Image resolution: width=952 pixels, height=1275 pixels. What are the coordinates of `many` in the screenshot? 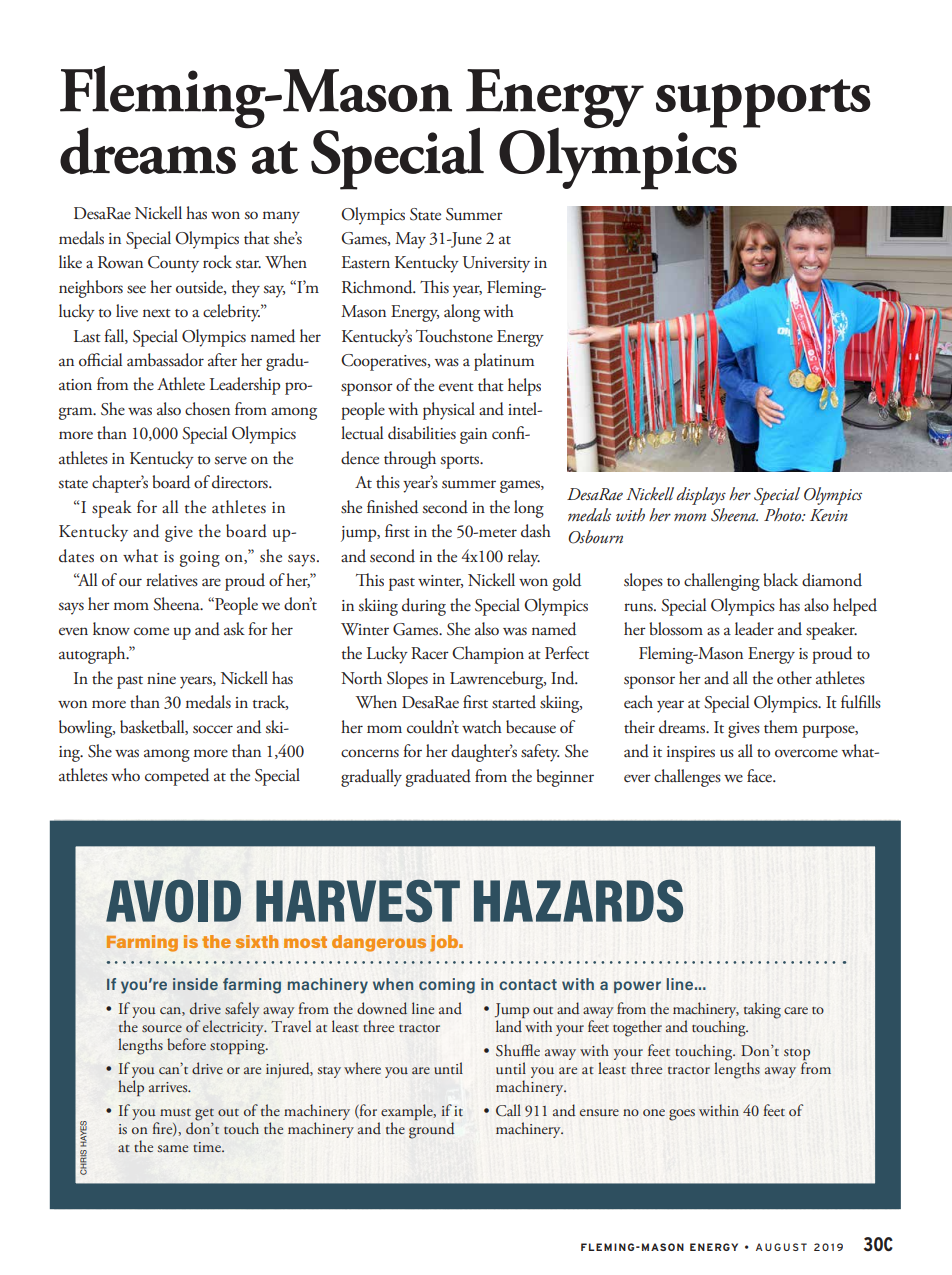 It's located at (281, 217).
